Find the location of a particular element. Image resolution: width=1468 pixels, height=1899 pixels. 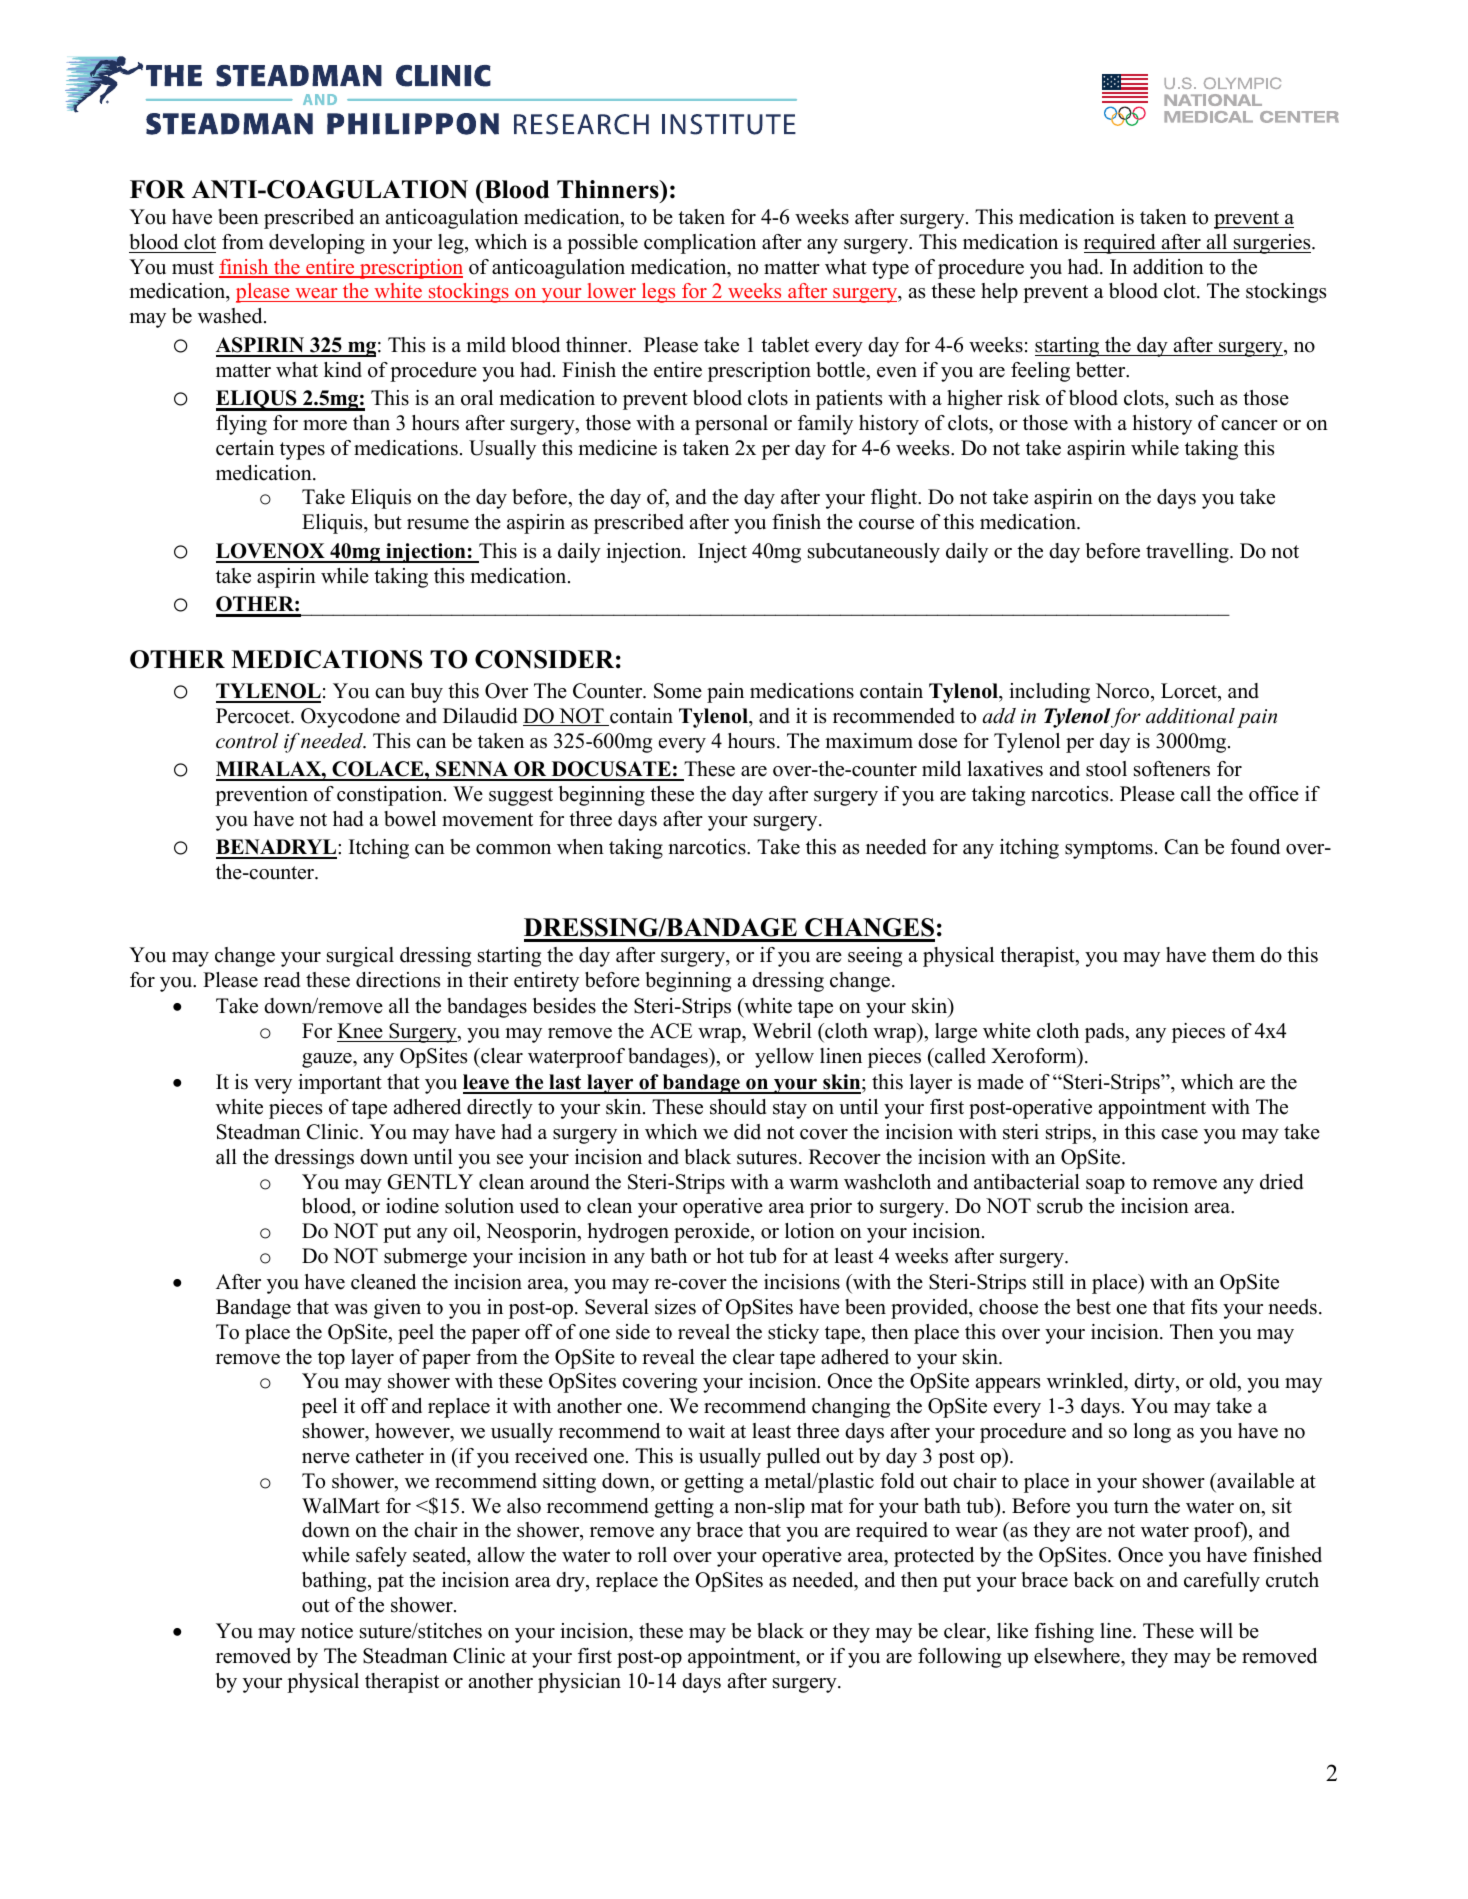

complication is located at coordinates (700, 244).
